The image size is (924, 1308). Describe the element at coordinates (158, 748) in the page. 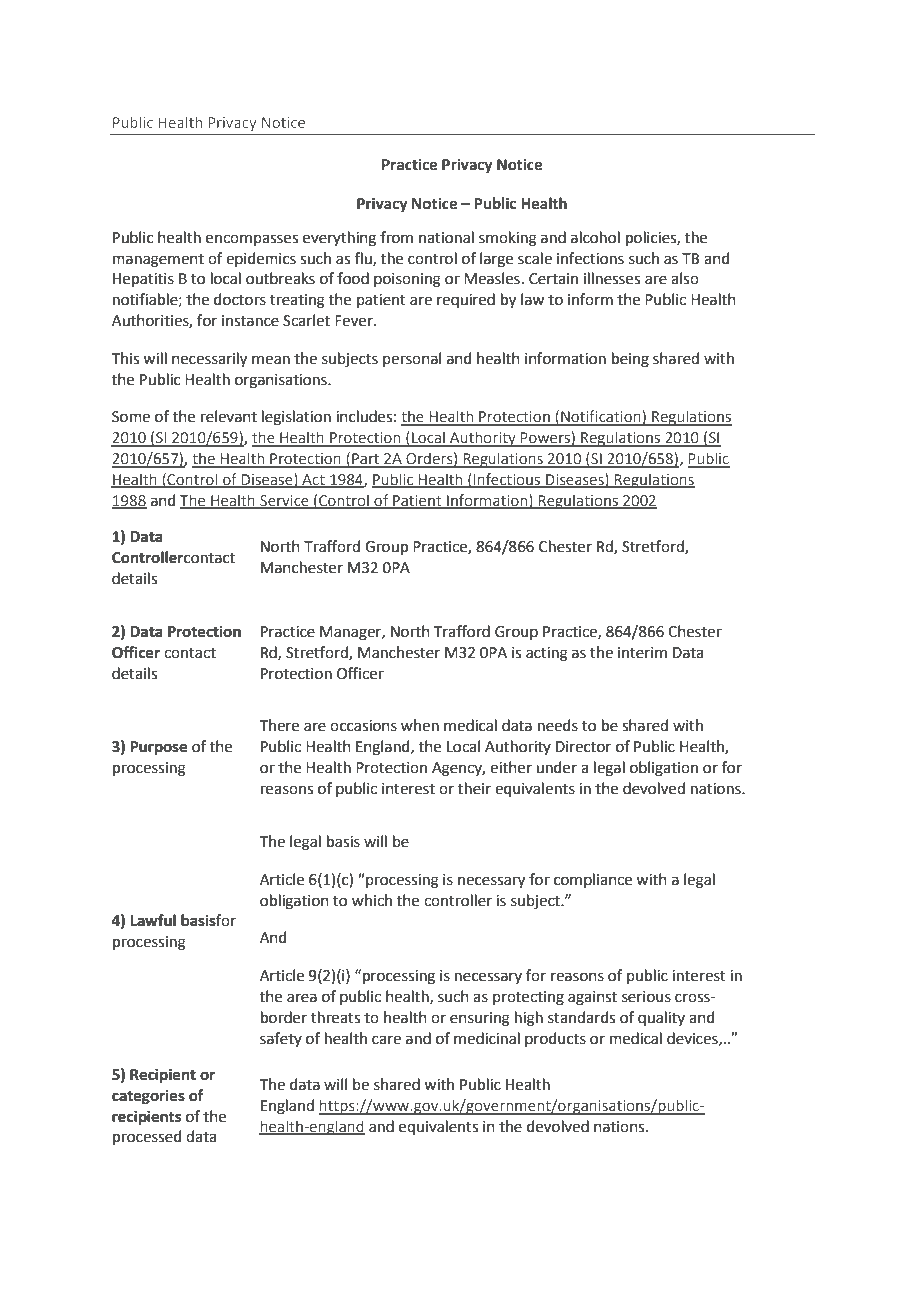

I see `Purpose` at that location.
